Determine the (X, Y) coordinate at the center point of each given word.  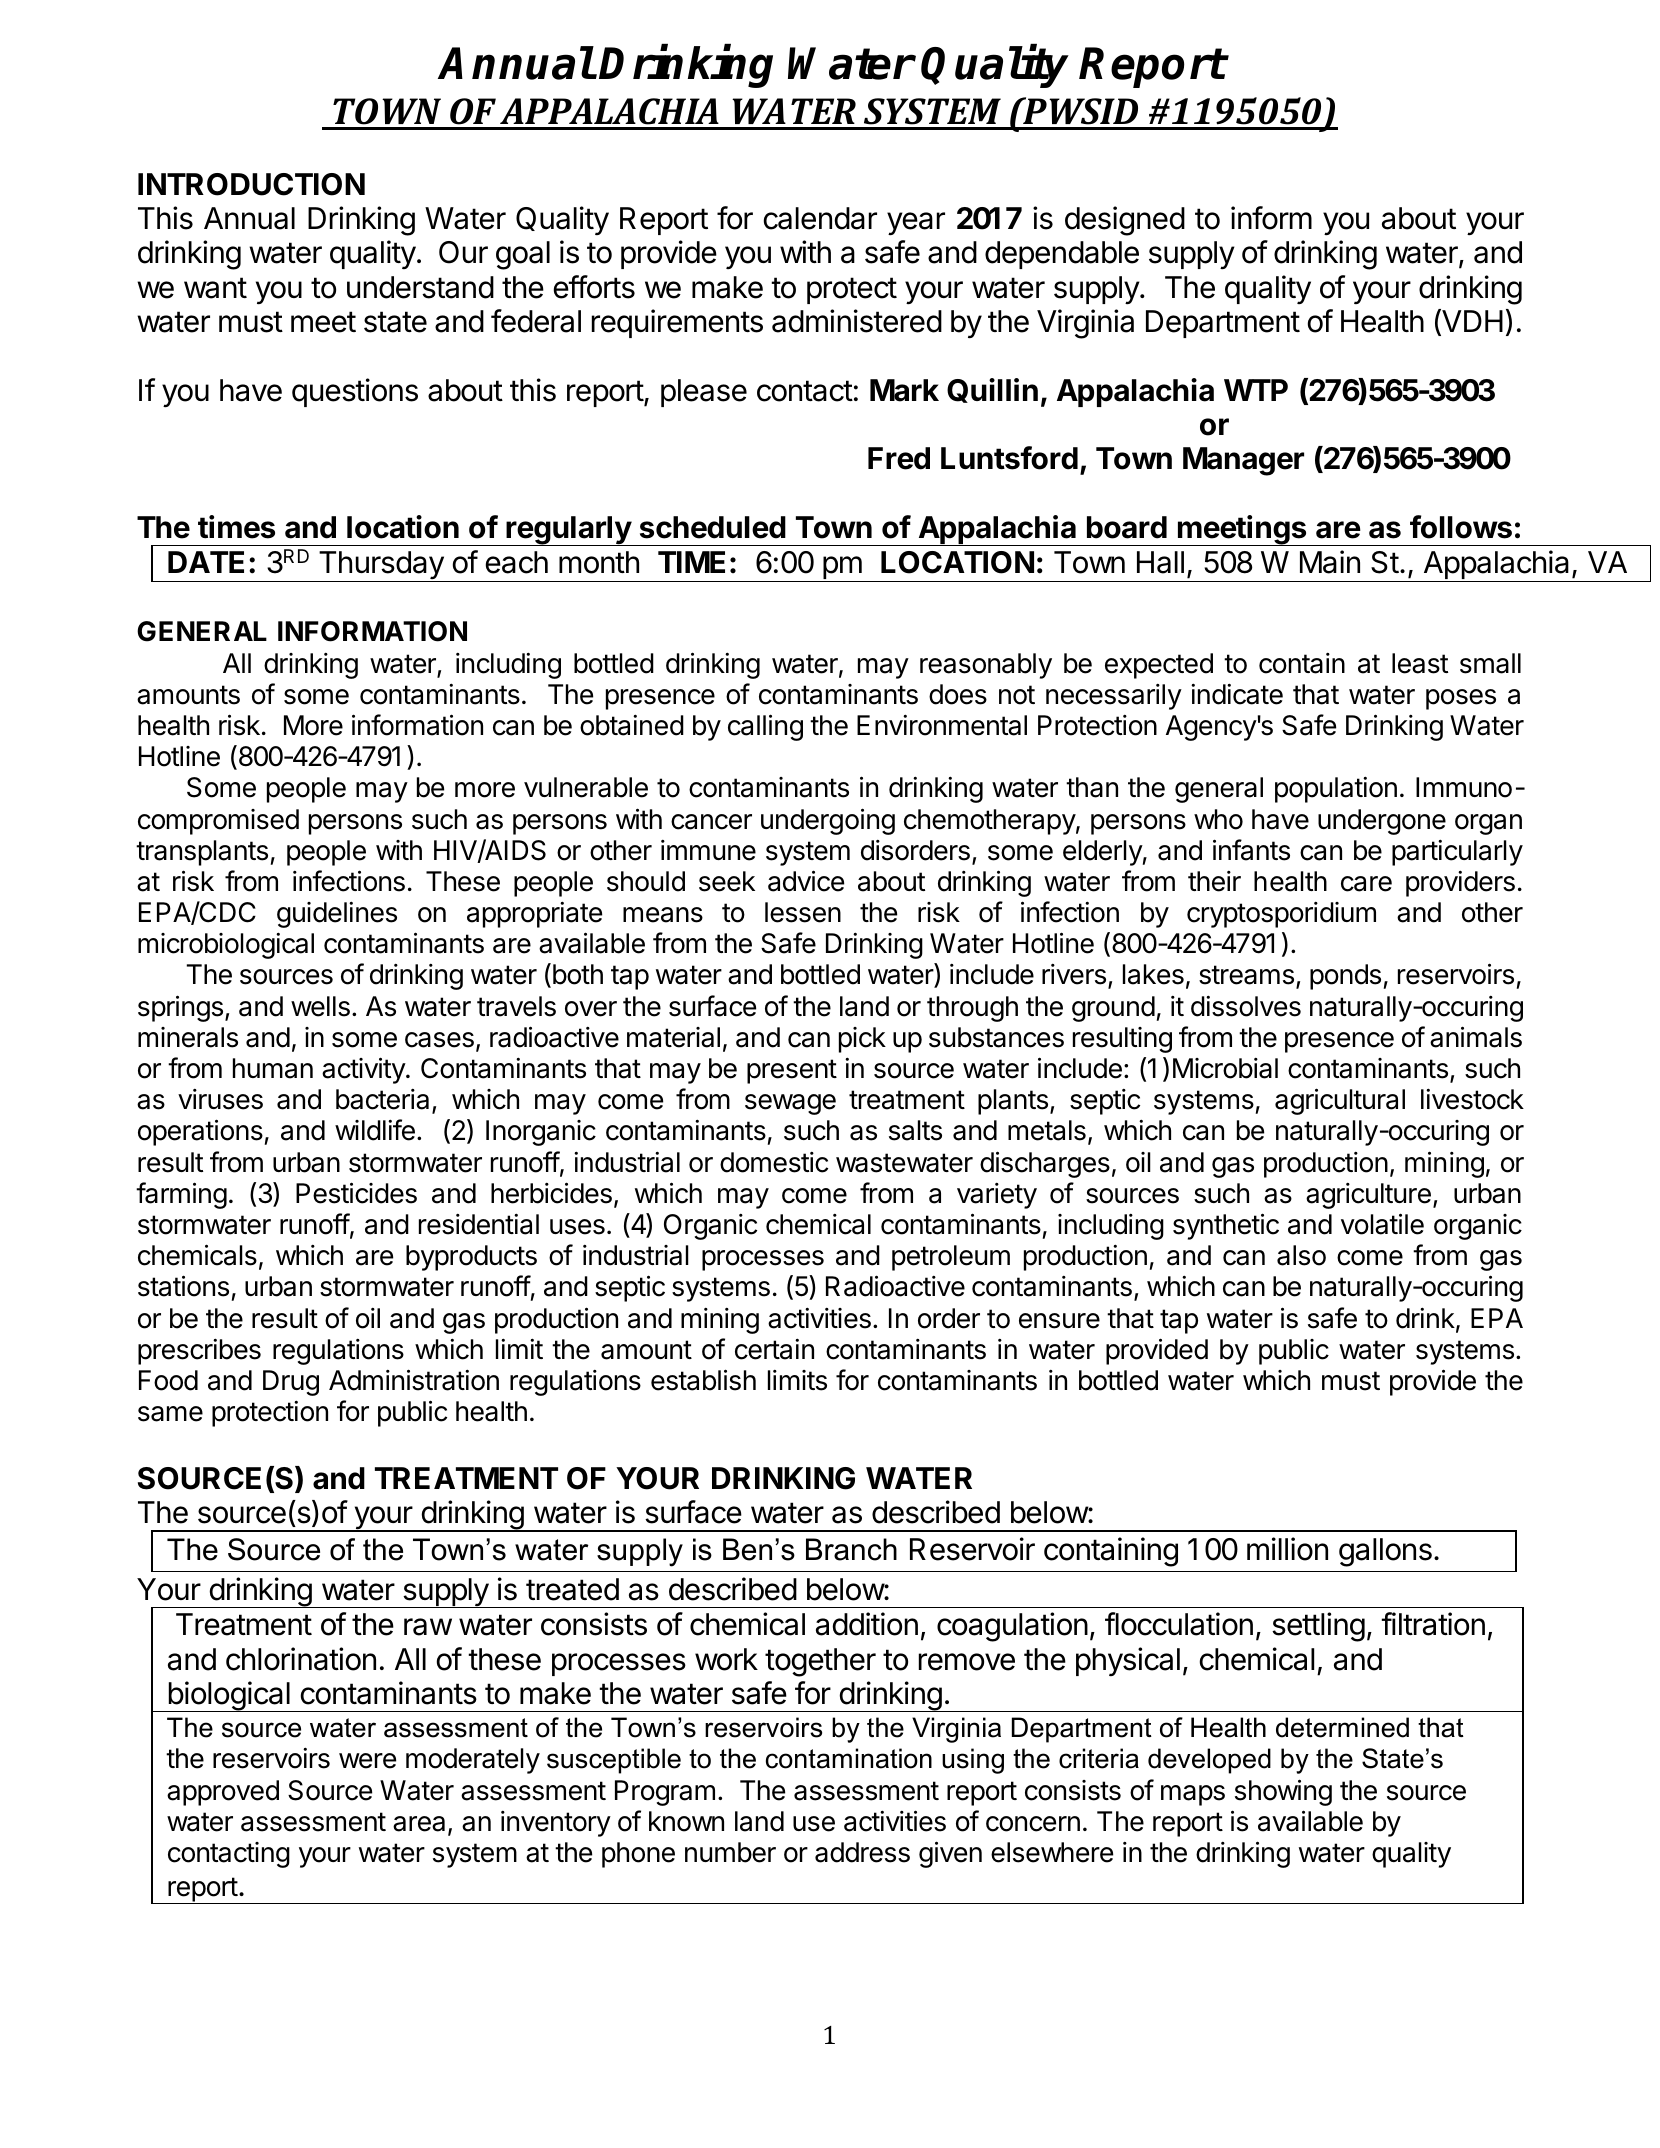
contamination (849, 1758)
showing (1283, 1792)
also (1301, 1255)
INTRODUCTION (251, 184)
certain (774, 1349)
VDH (1471, 322)
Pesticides (356, 1193)
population (1336, 789)
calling (765, 727)
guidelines (337, 914)
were (367, 1761)
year (916, 223)
